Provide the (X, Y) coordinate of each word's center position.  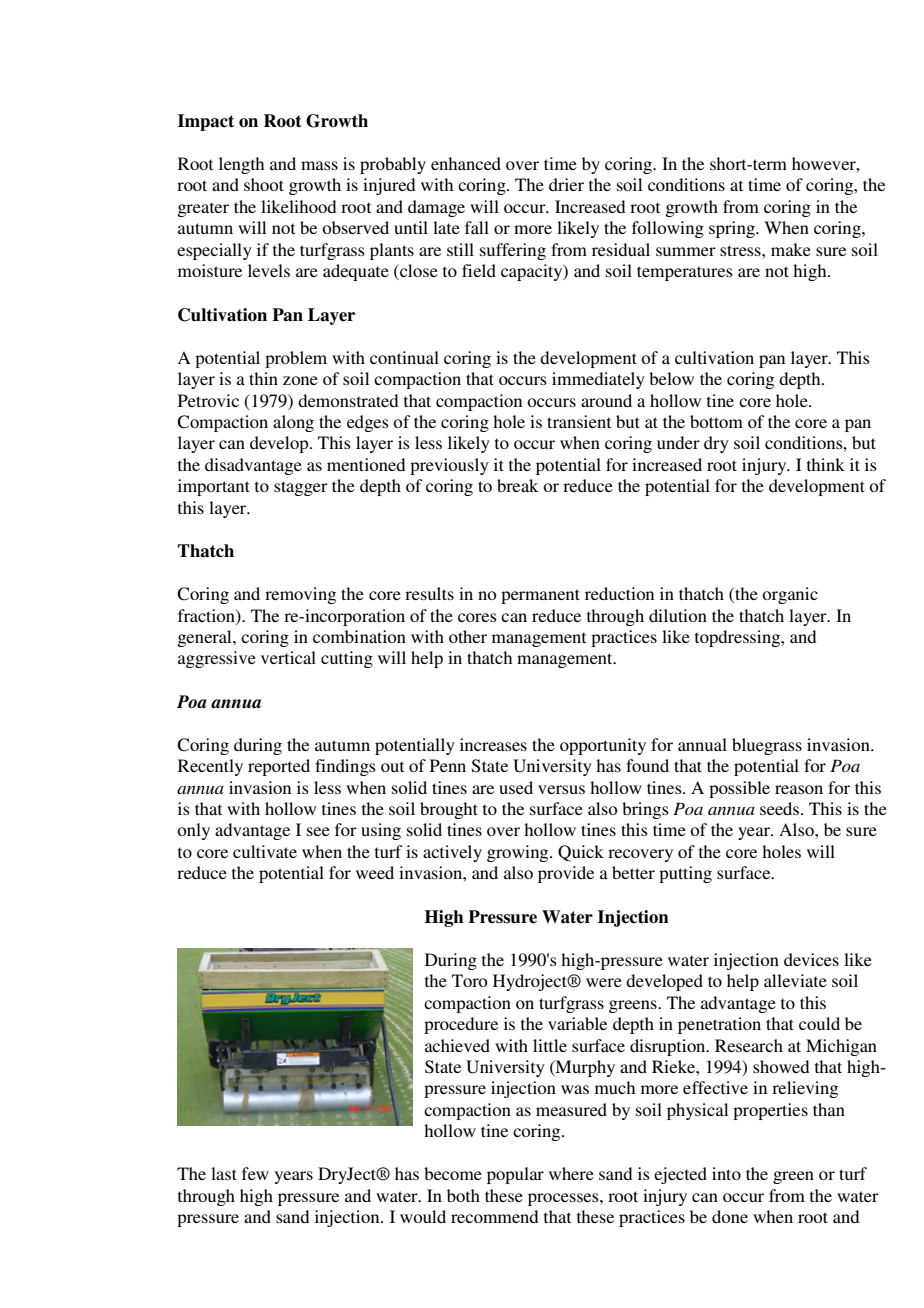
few (255, 1173)
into (726, 1173)
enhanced (466, 163)
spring (733, 229)
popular (515, 1175)
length (241, 165)
